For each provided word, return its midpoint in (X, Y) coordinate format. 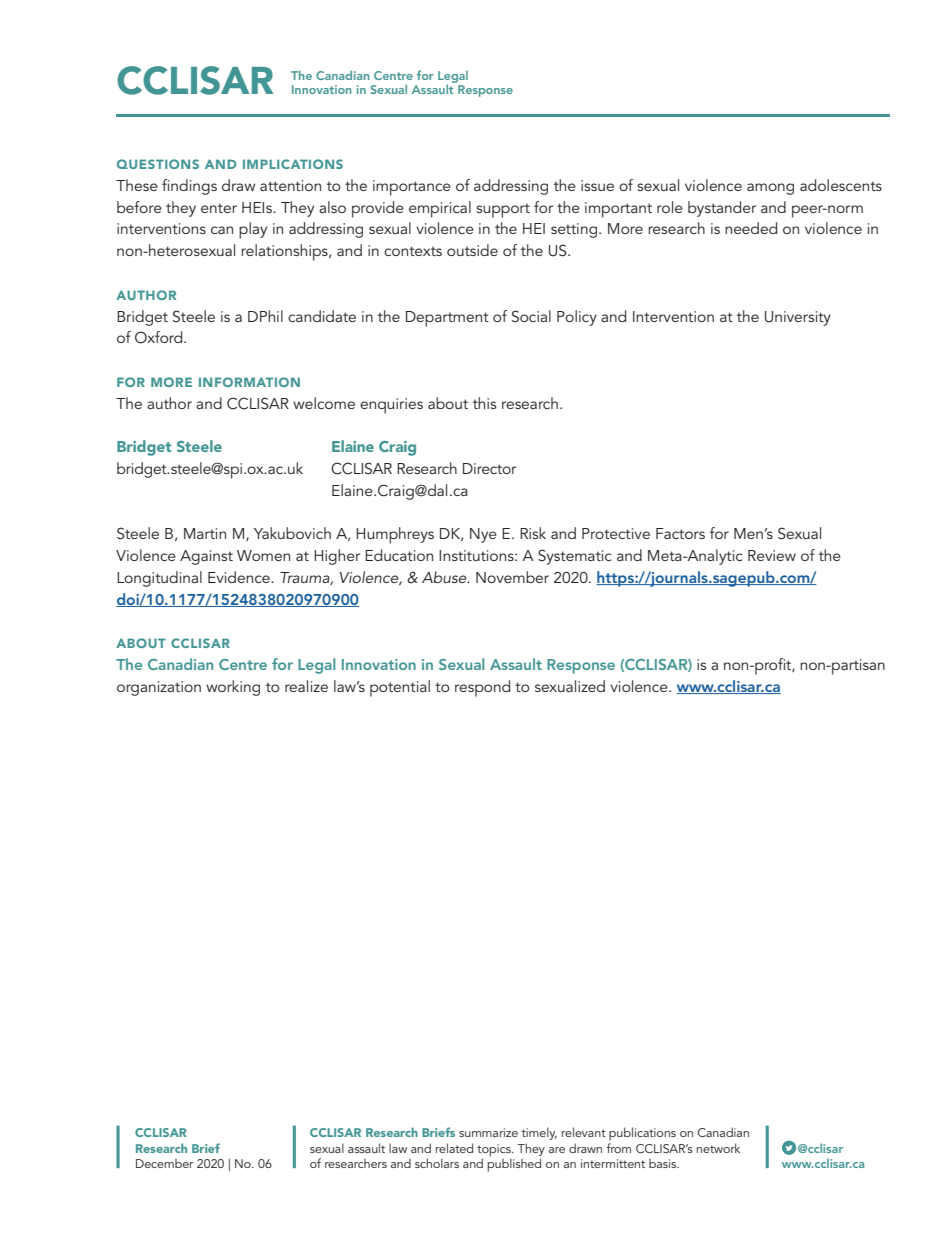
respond (482, 688)
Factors (680, 533)
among (770, 189)
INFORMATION (249, 382)
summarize (488, 1132)
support (503, 210)
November (512, 577)
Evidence (240, 577)
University (798, 318)
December (165, 1163)
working (233, 688)
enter (219, 208)
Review (772, 555)
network (718, 1148)
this (484, 403)
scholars (437, 1163)
